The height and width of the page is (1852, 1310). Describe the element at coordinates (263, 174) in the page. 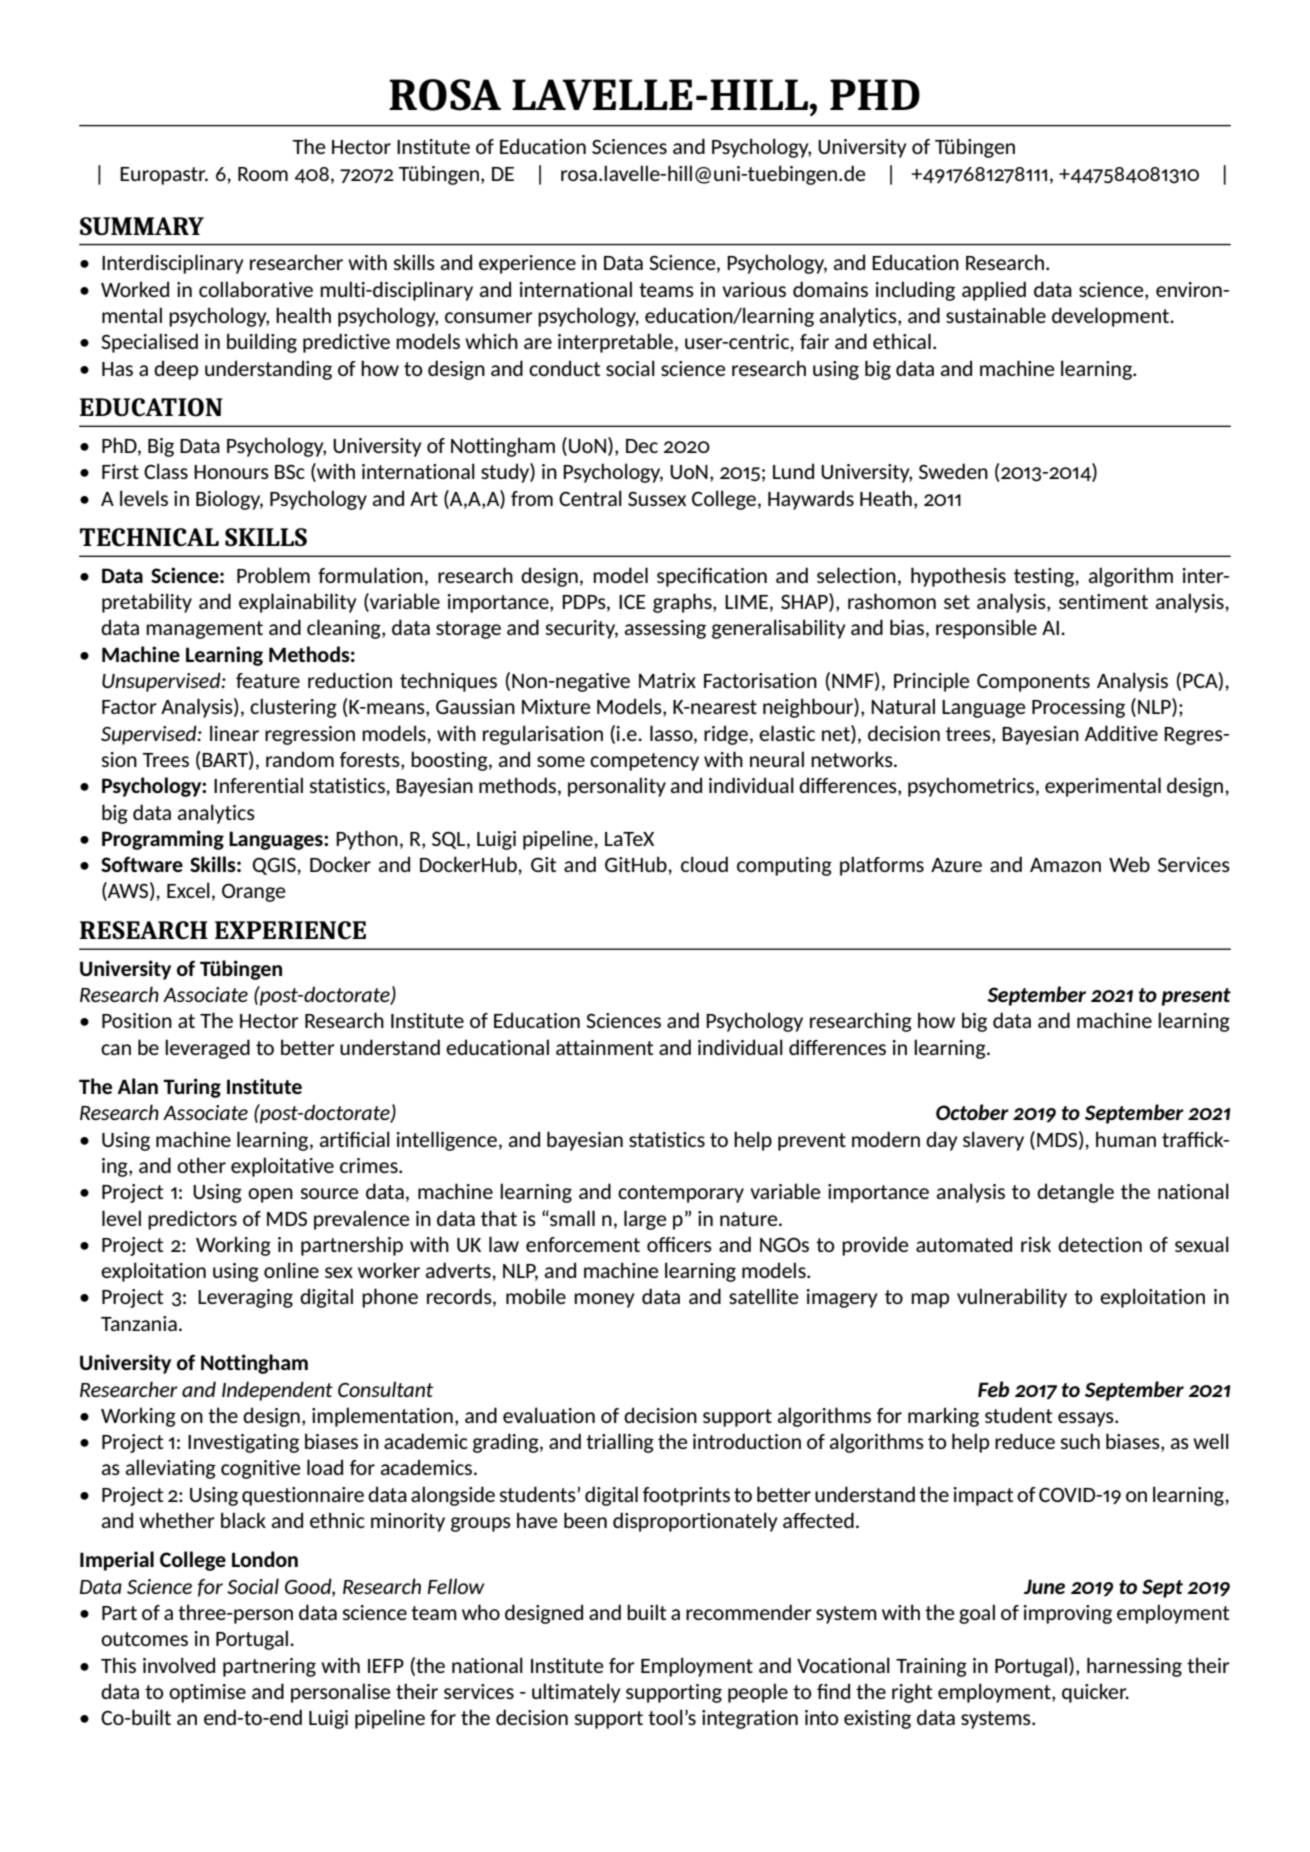

I see `Room` at that location.
